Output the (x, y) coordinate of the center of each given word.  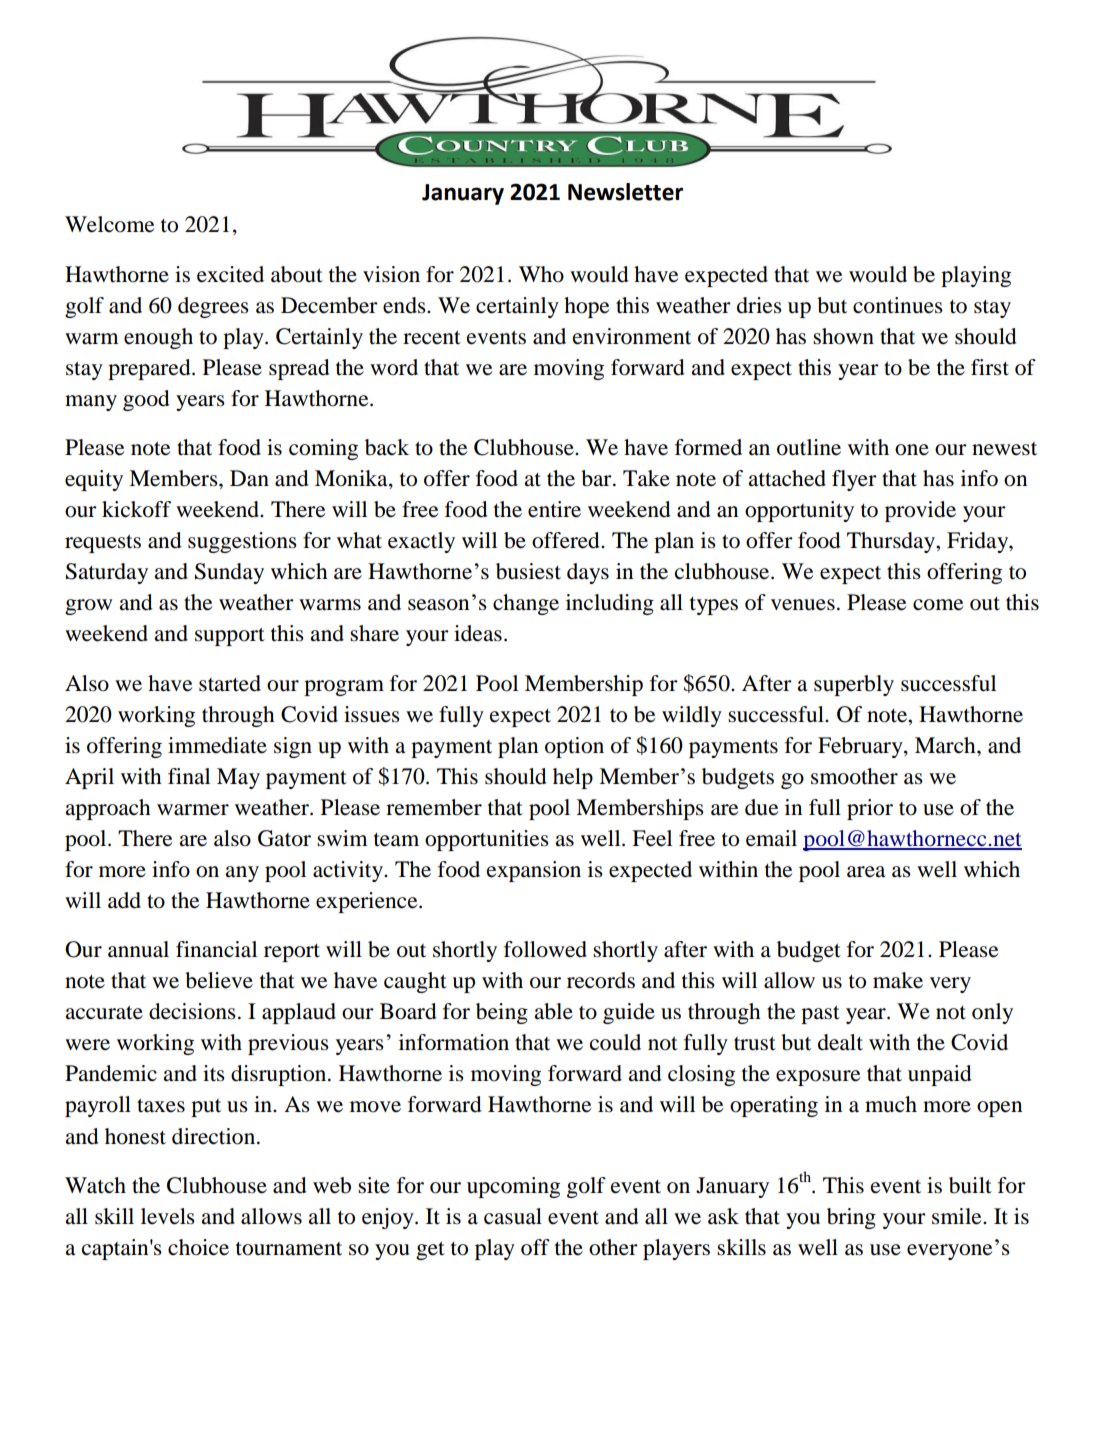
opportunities (487, 840)
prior (870, 809)
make (898, 980)
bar (597, 478)
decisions (192, 1011)
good (146, 400)
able (553, 1011)
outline (809, 447)
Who (541, 274)
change (526, 604)
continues (898, 305)
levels (168, 1216)
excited (230, 274)
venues (803, 605)
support (230, 636)
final (189, 776)
